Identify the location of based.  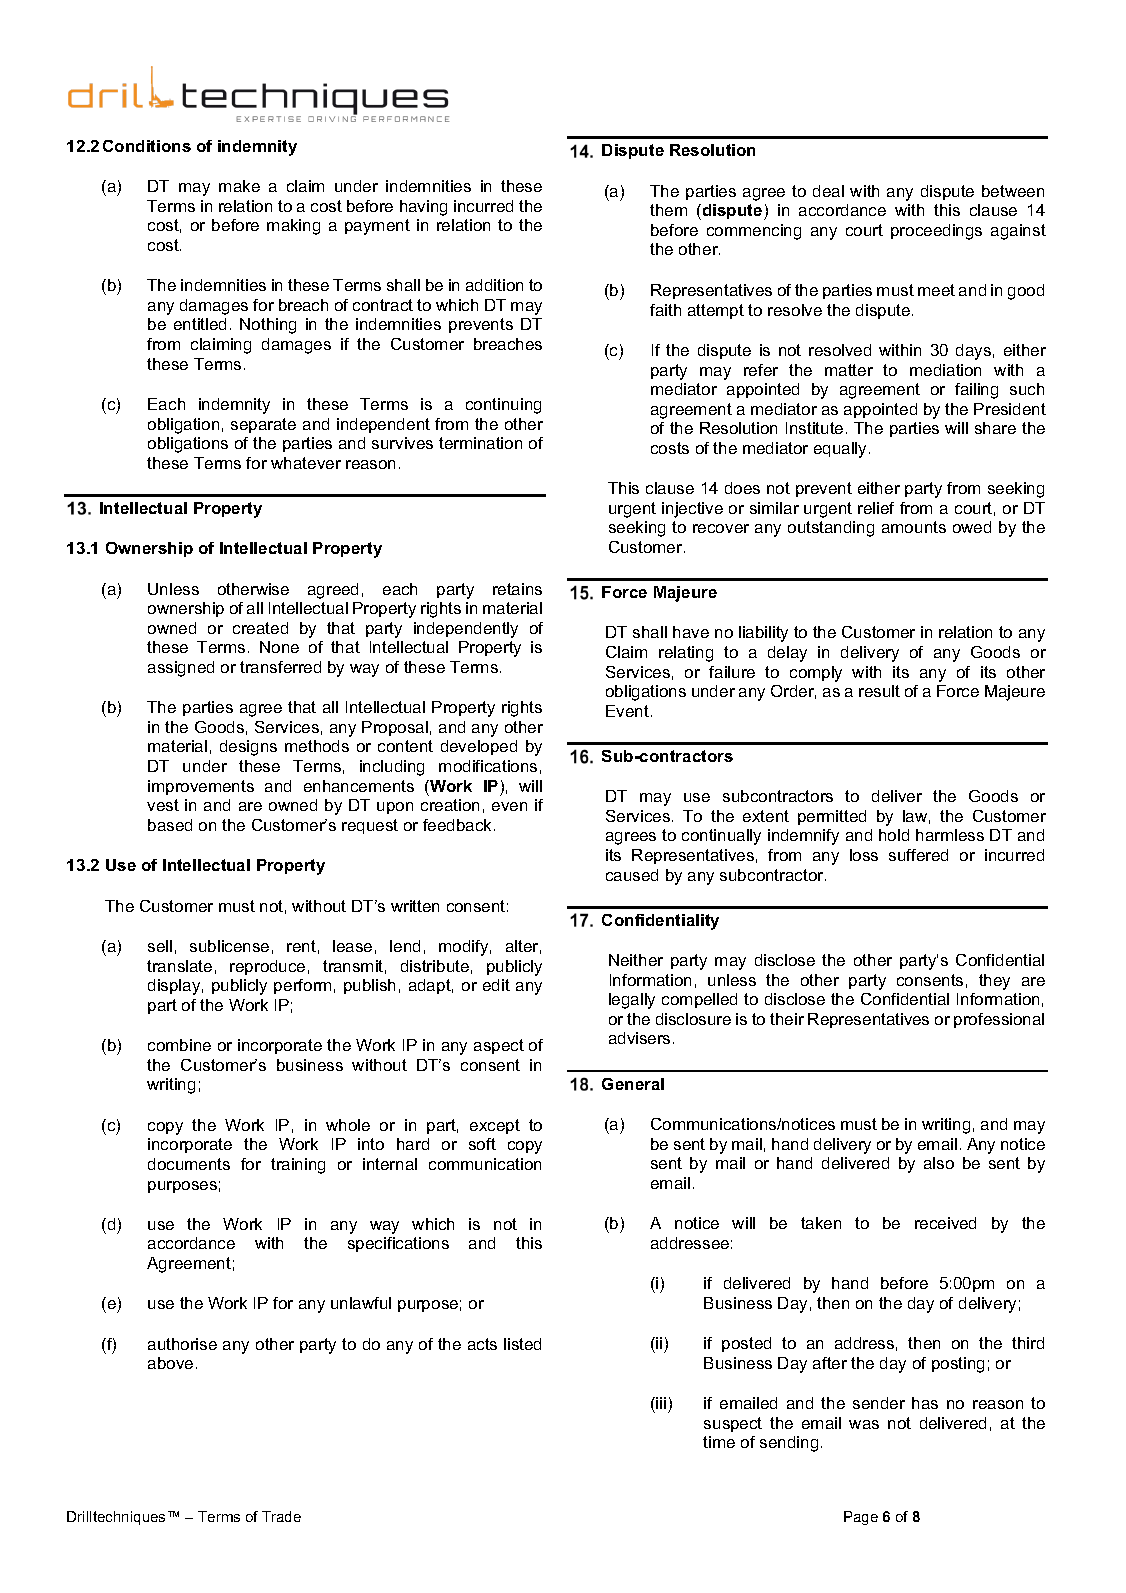
(170, 825).
